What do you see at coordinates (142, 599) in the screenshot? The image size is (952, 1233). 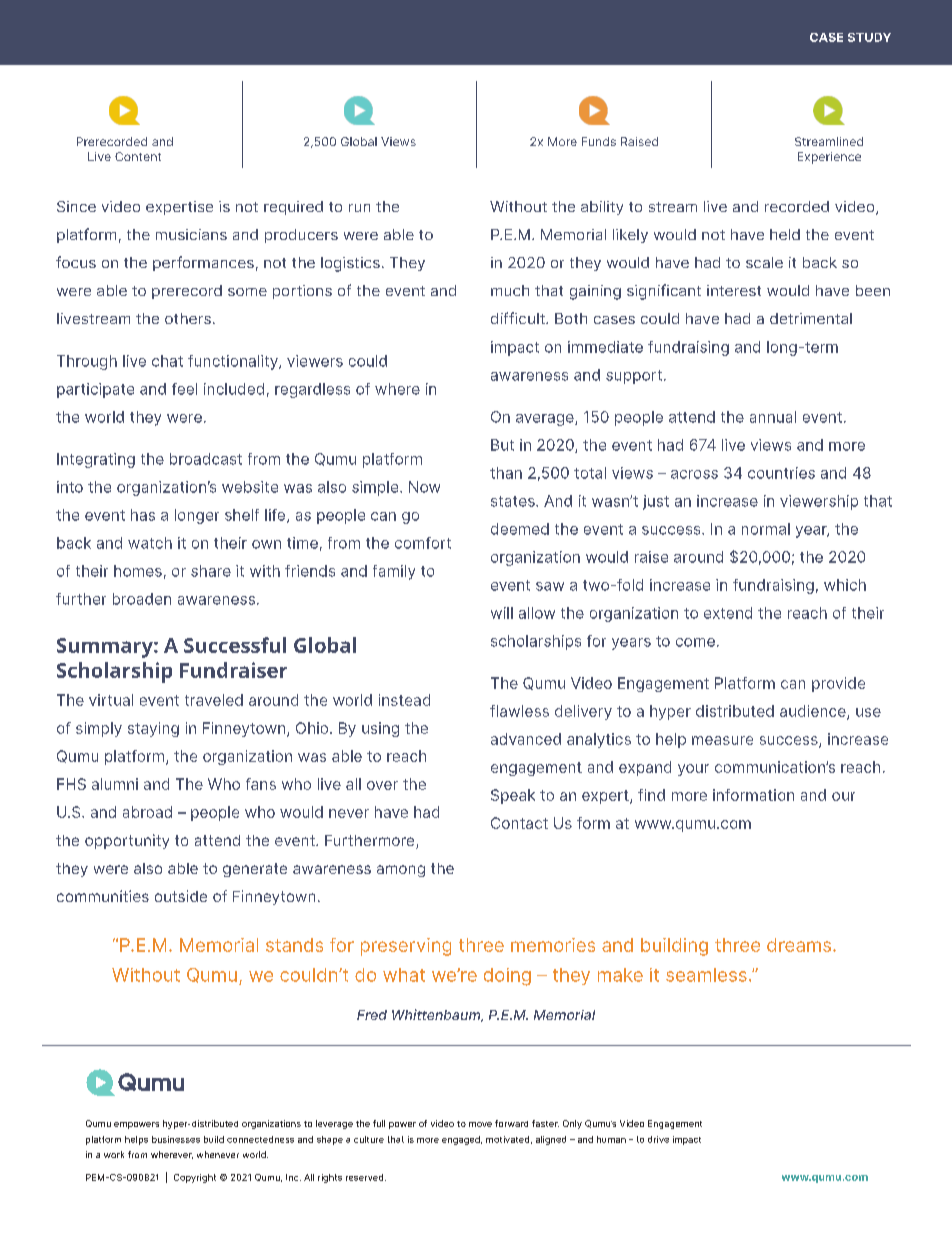 I see `broaden` at bounding box center [142, 599].
